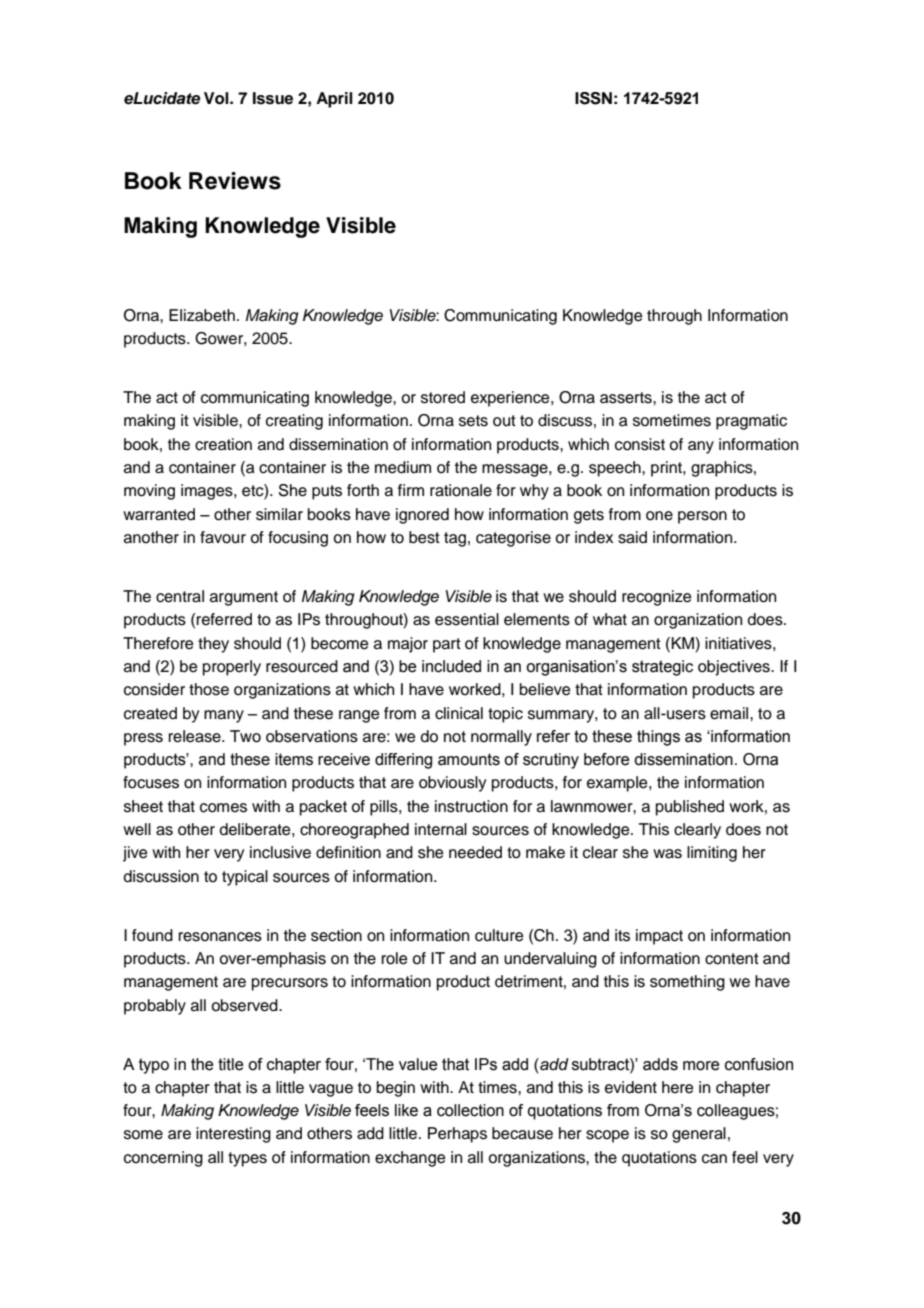  What do you see at coordinates (461, 490) in the screenshot?
I see `rationale` at bounding box center [461, 490].
